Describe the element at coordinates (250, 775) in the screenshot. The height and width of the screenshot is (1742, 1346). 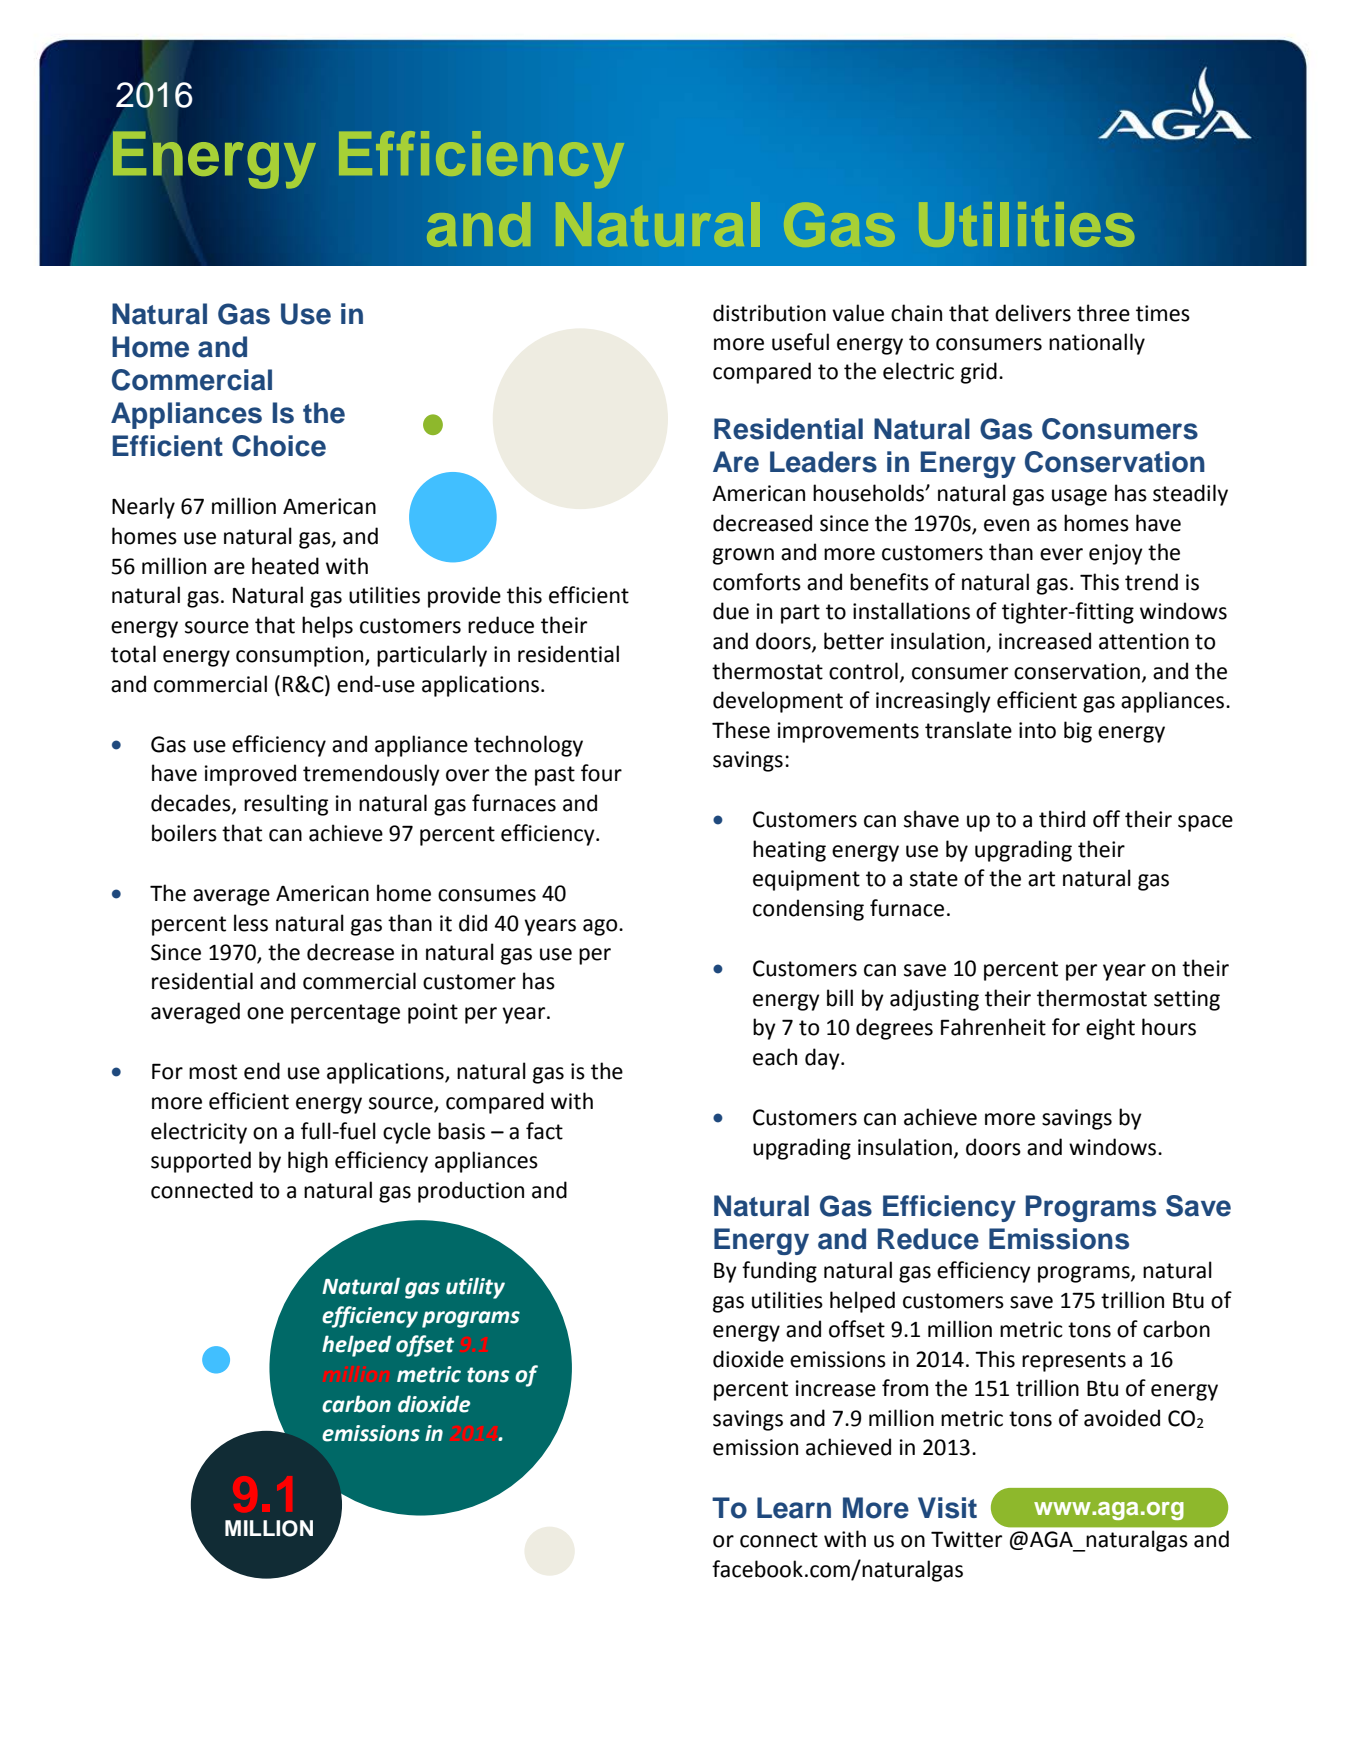
I see `improved` at that location.
